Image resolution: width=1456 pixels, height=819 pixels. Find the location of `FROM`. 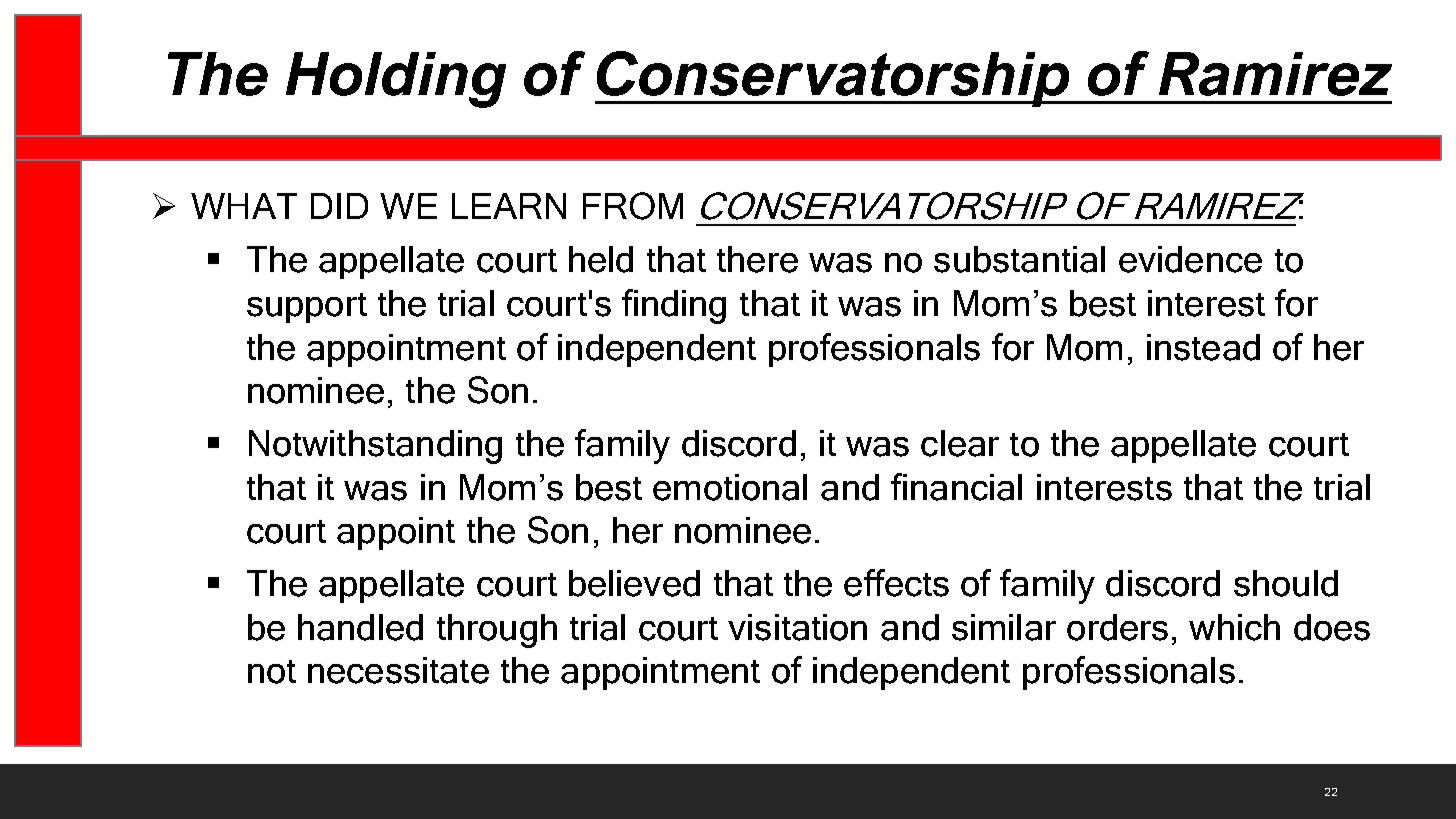

FROM is located at coordinates (633, 206).
